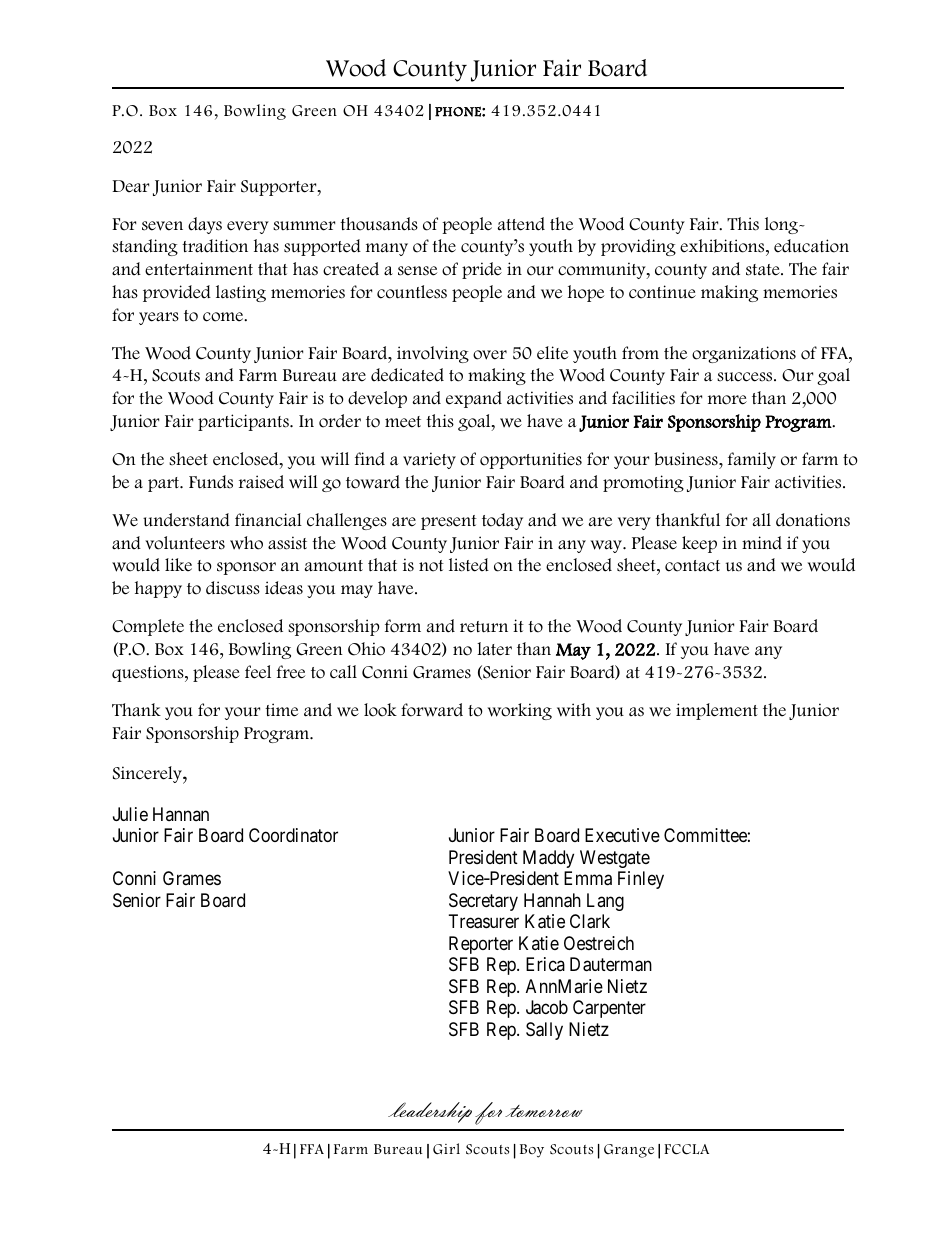 The width and height of the screenshot is (952, 1233). I want to click on state, so click(764, 270).
